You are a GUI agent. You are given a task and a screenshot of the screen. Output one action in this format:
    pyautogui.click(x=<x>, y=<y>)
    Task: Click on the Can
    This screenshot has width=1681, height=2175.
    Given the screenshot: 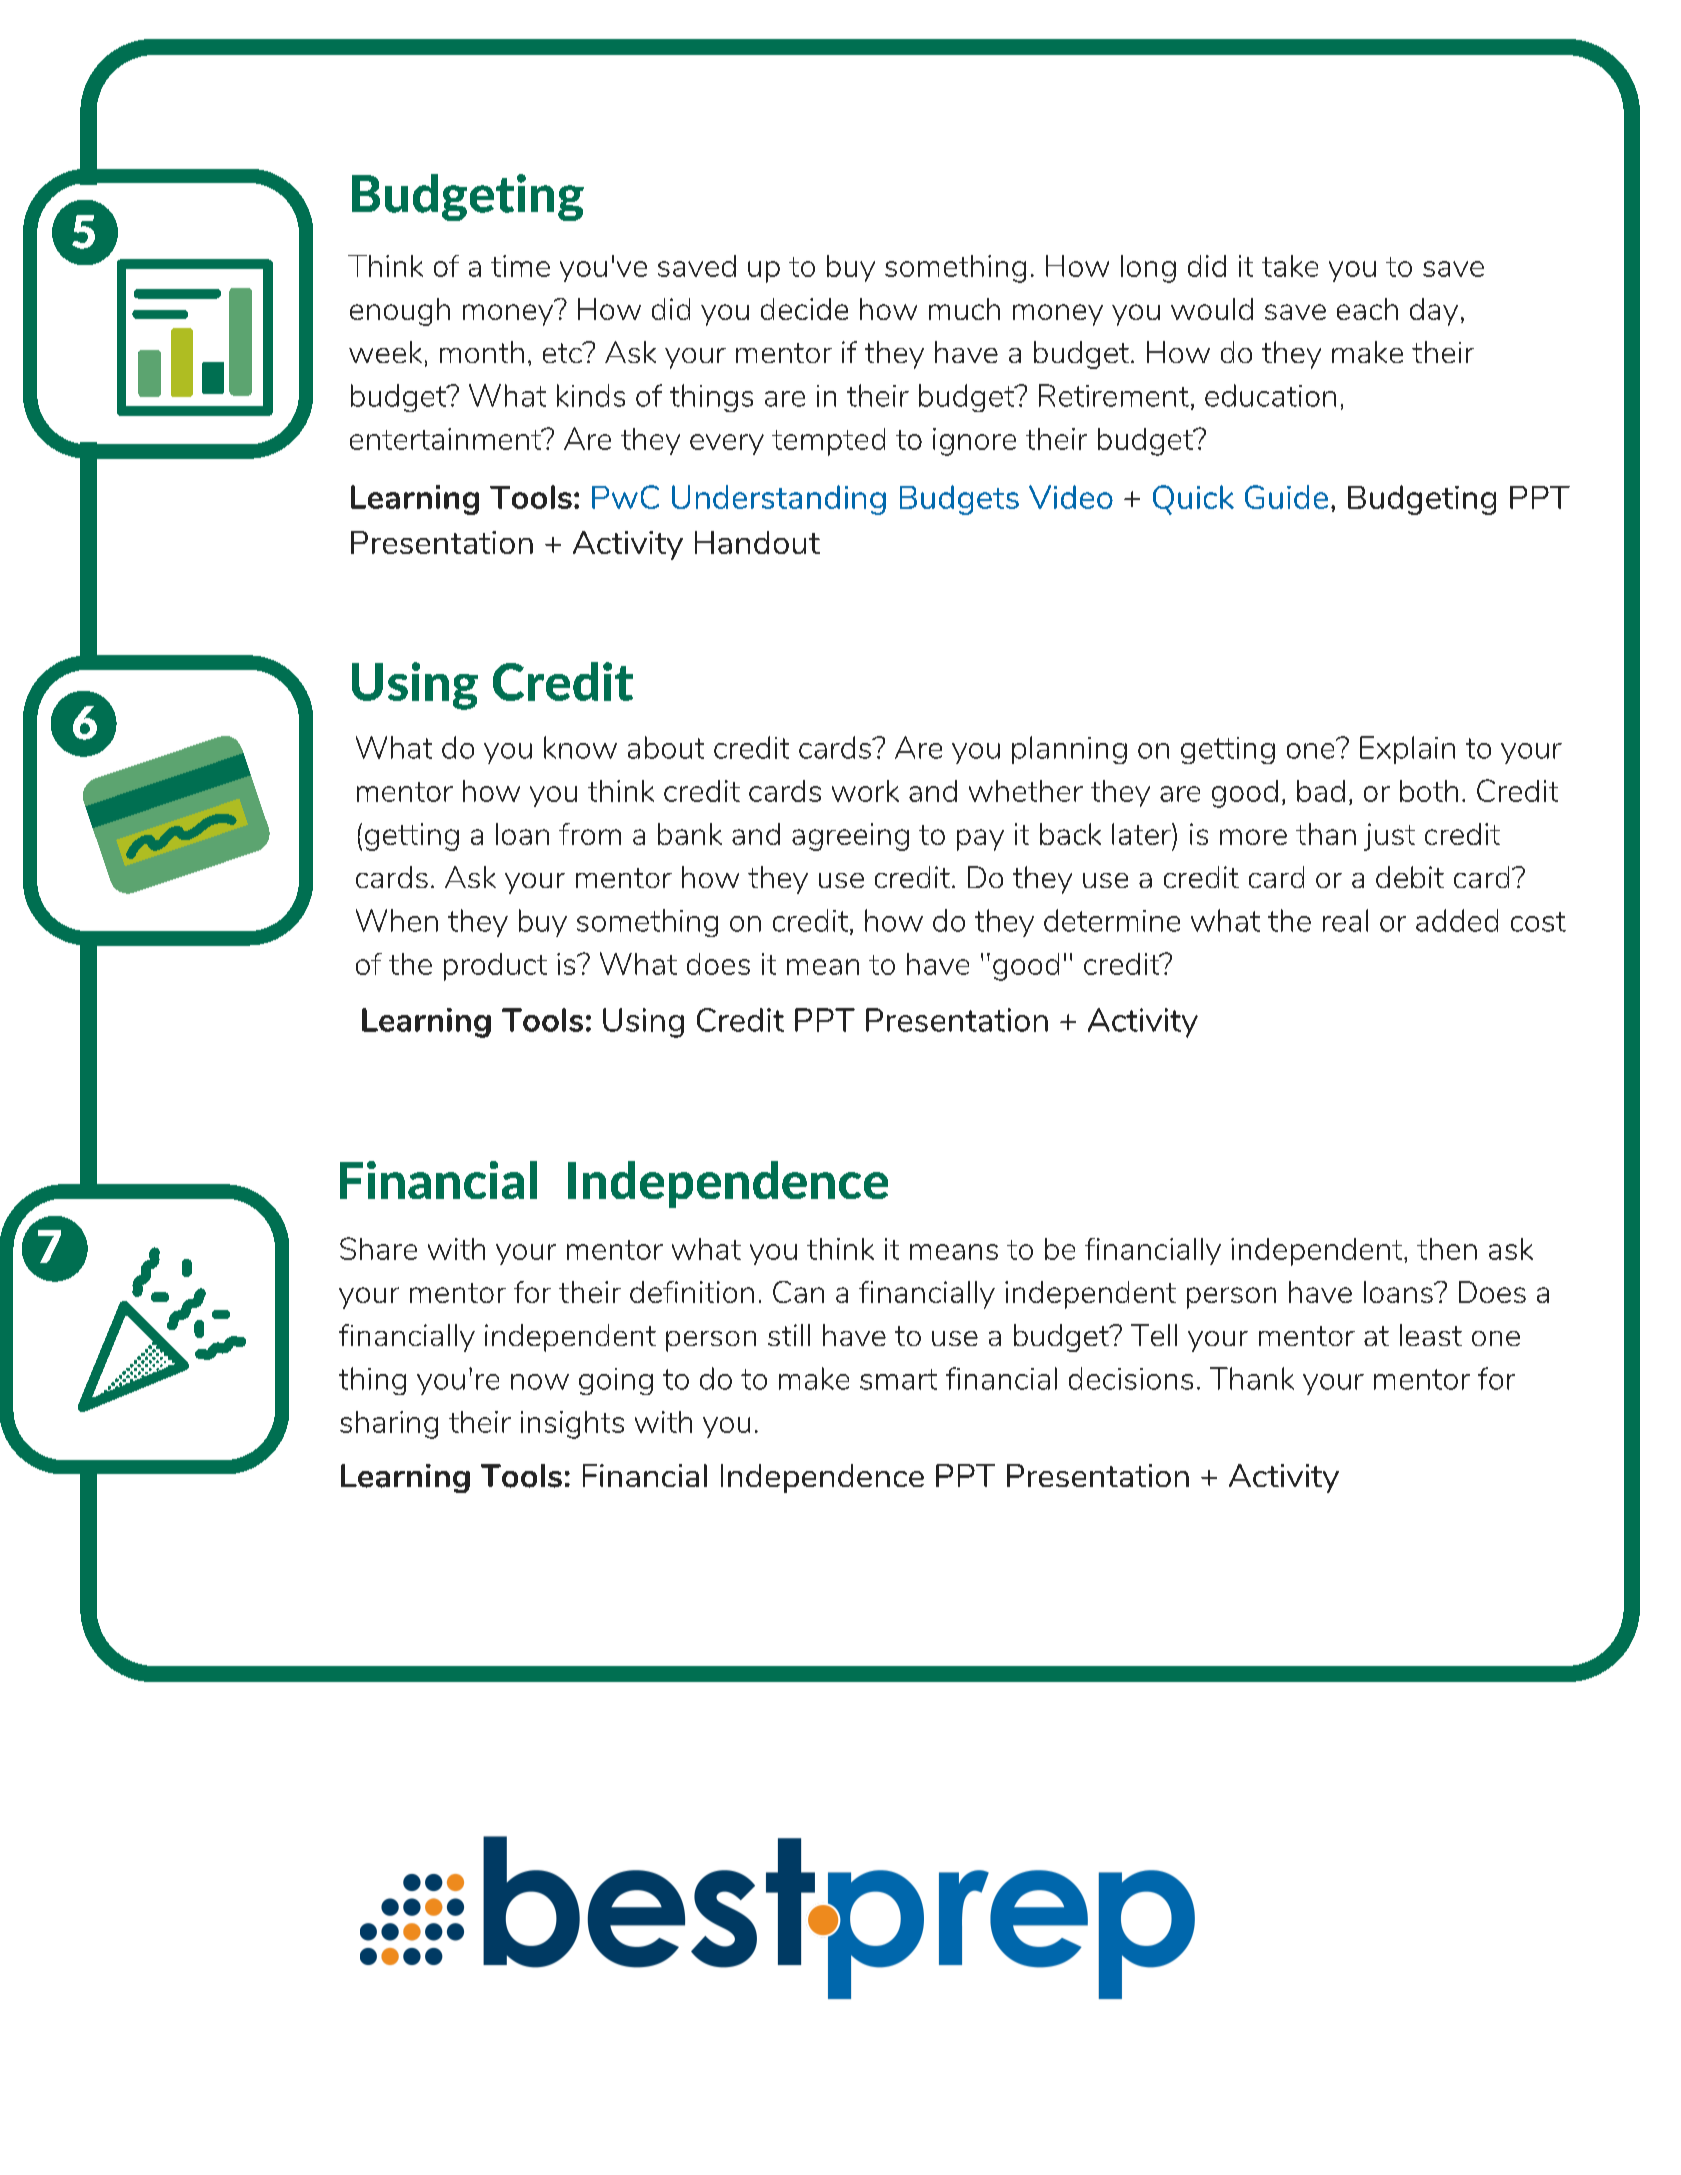 What is the action you would take?
    pyautogui.click(x=798, y=1292)
